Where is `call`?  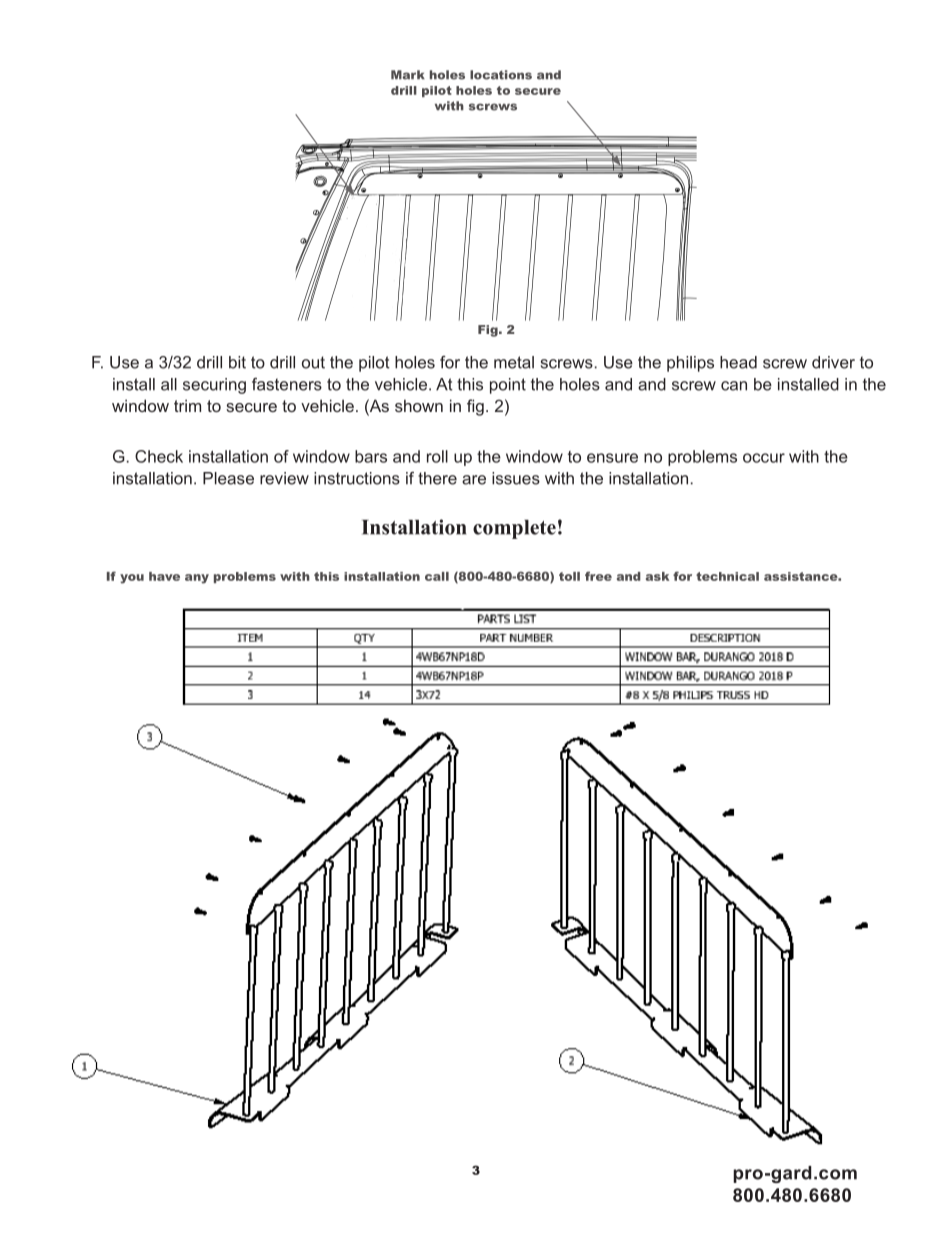 call is located at coordinates (437, 576).
